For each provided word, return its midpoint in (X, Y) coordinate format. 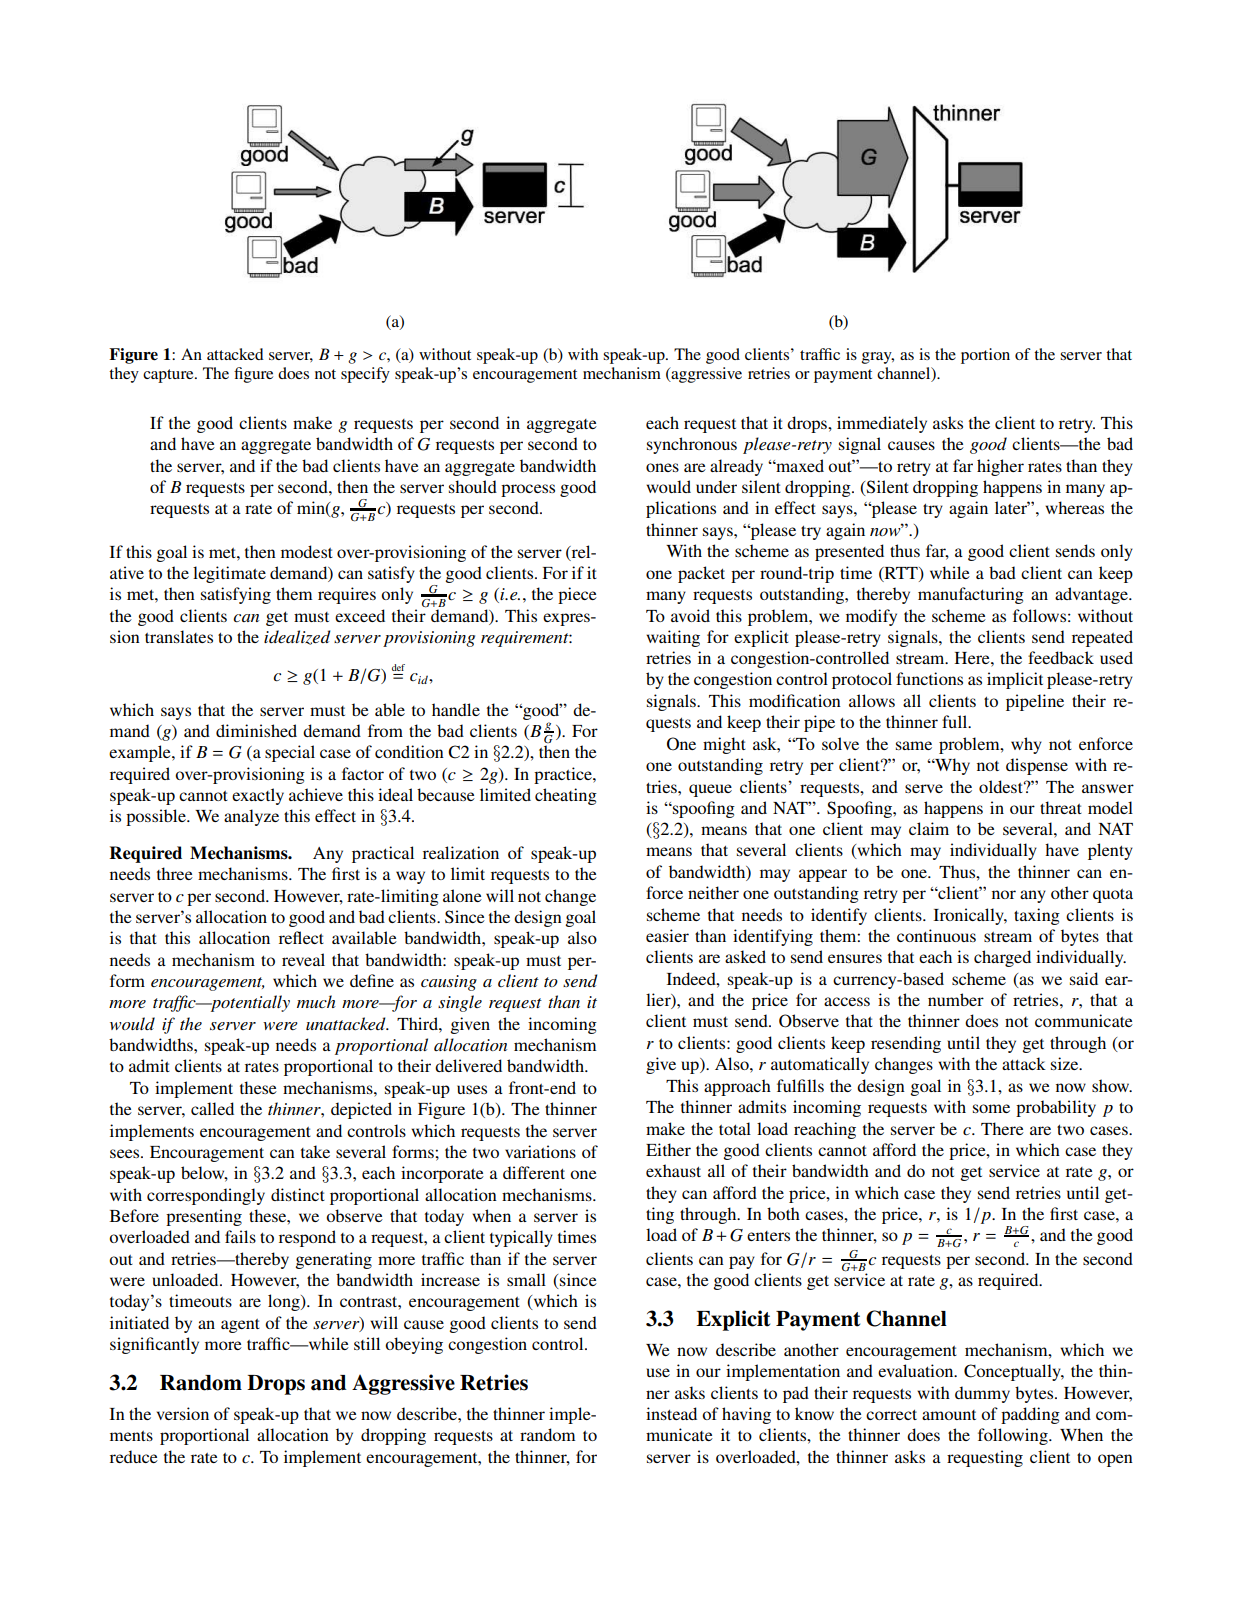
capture (169, 376)
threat (1061, 807)
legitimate (229, 574)
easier (667, 935)
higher (1000, 467)
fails (240, 1236)
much (316, 1001)
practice (564, 775)
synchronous (692, 445)
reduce (134, 1456)
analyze (251, 817)
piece (577, 595)
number (956, 999)
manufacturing (971, 595)
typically (521, 1238)
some (991, 1108)
